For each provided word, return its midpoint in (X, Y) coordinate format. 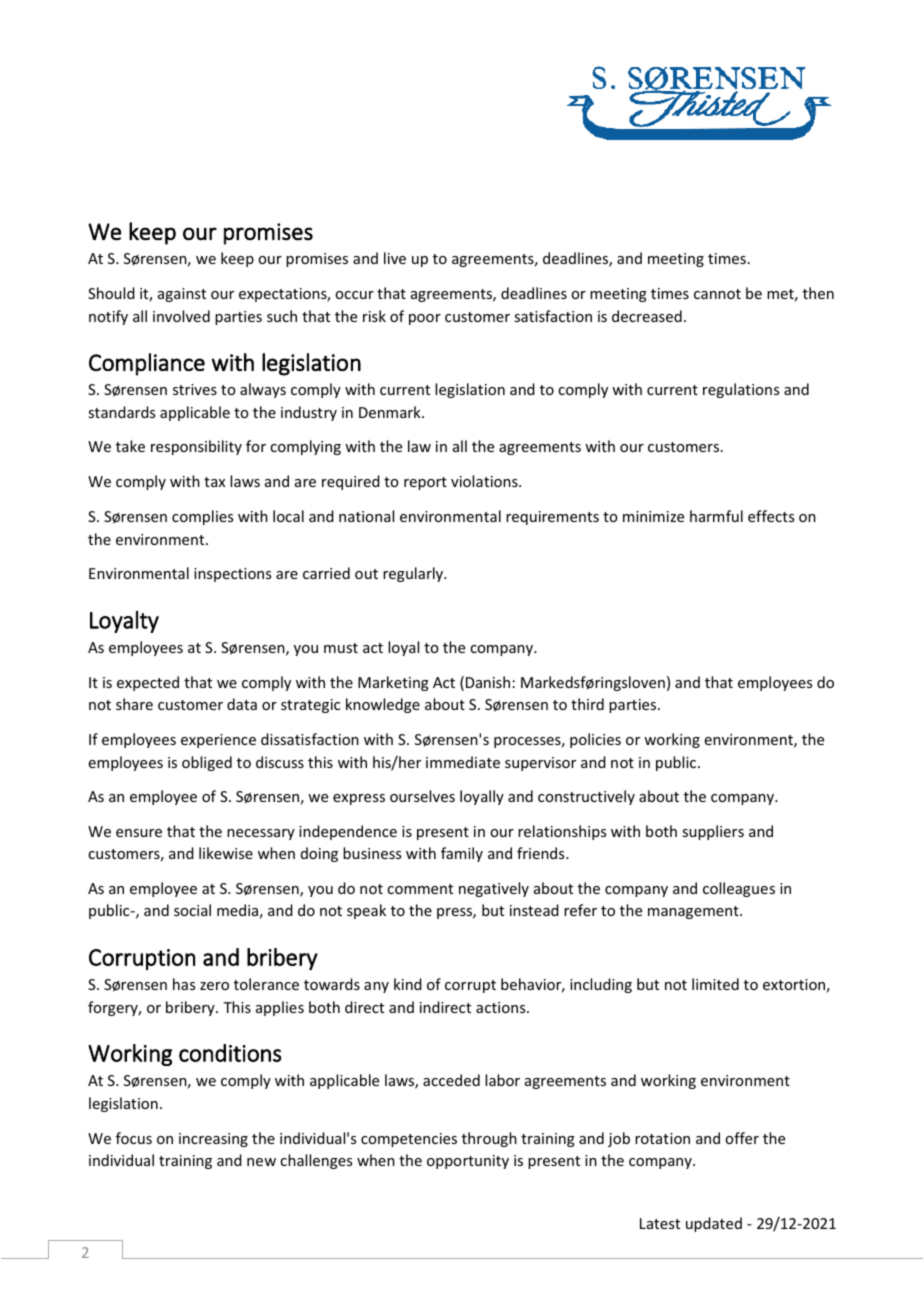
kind (408, 984)
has (184, 984)
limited (715, 984)
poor (425, 319)
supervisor (540, 764)
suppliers (713, 832)
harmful (716, 516)
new (261, 1162)
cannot (717, 294)
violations (485, 481)
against (182, 295)
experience (218, 741)
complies (202, 517)
